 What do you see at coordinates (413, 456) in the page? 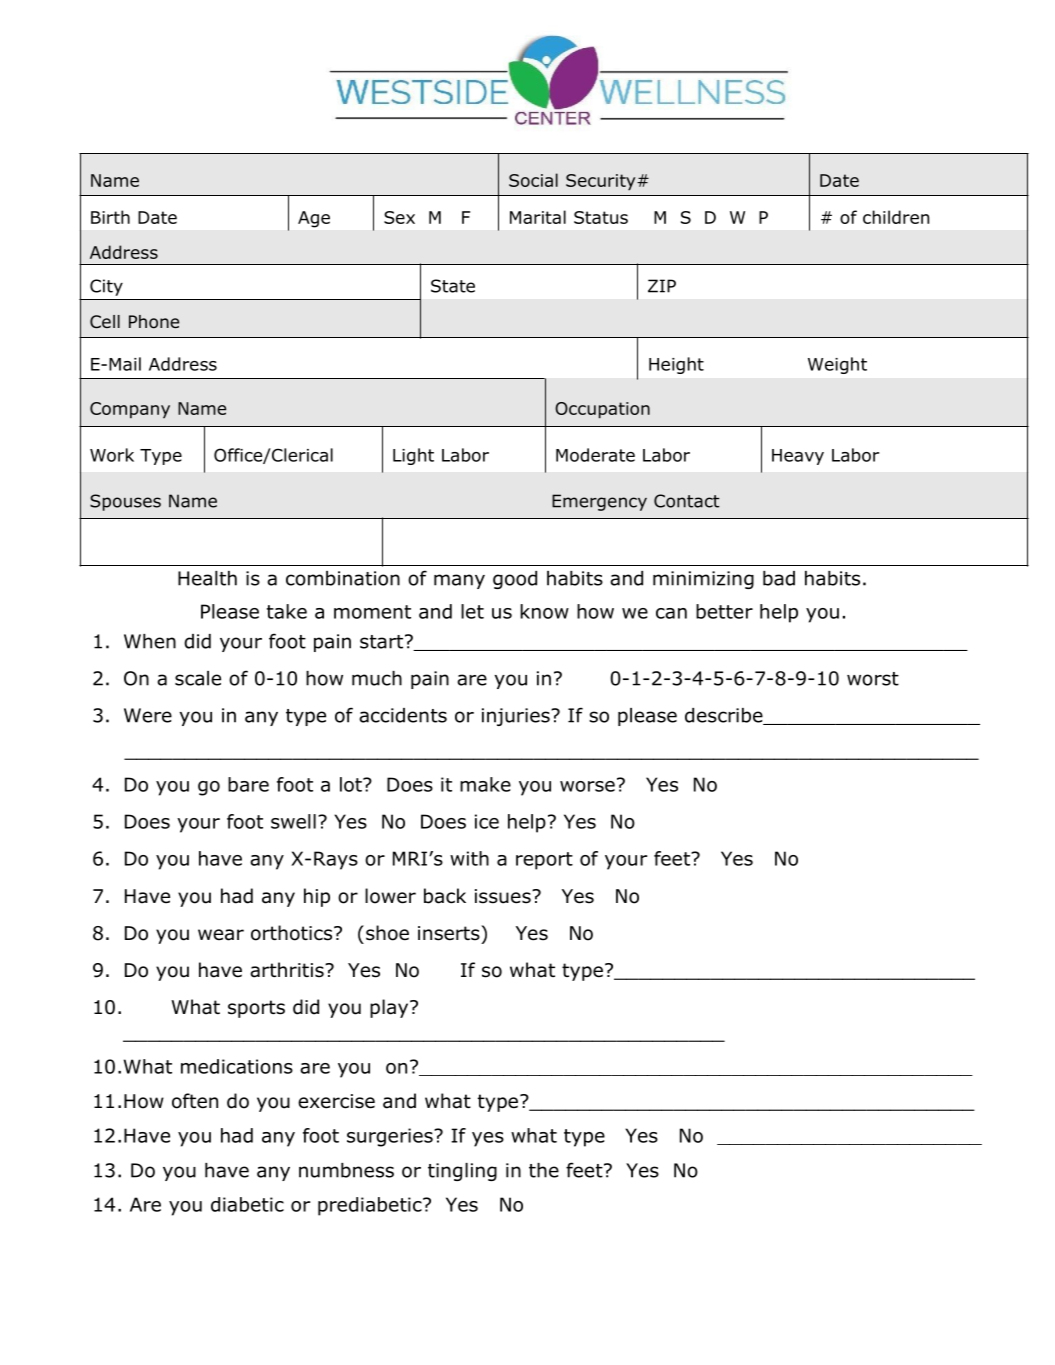
I see `Light` at bounding box center [413, 456].
